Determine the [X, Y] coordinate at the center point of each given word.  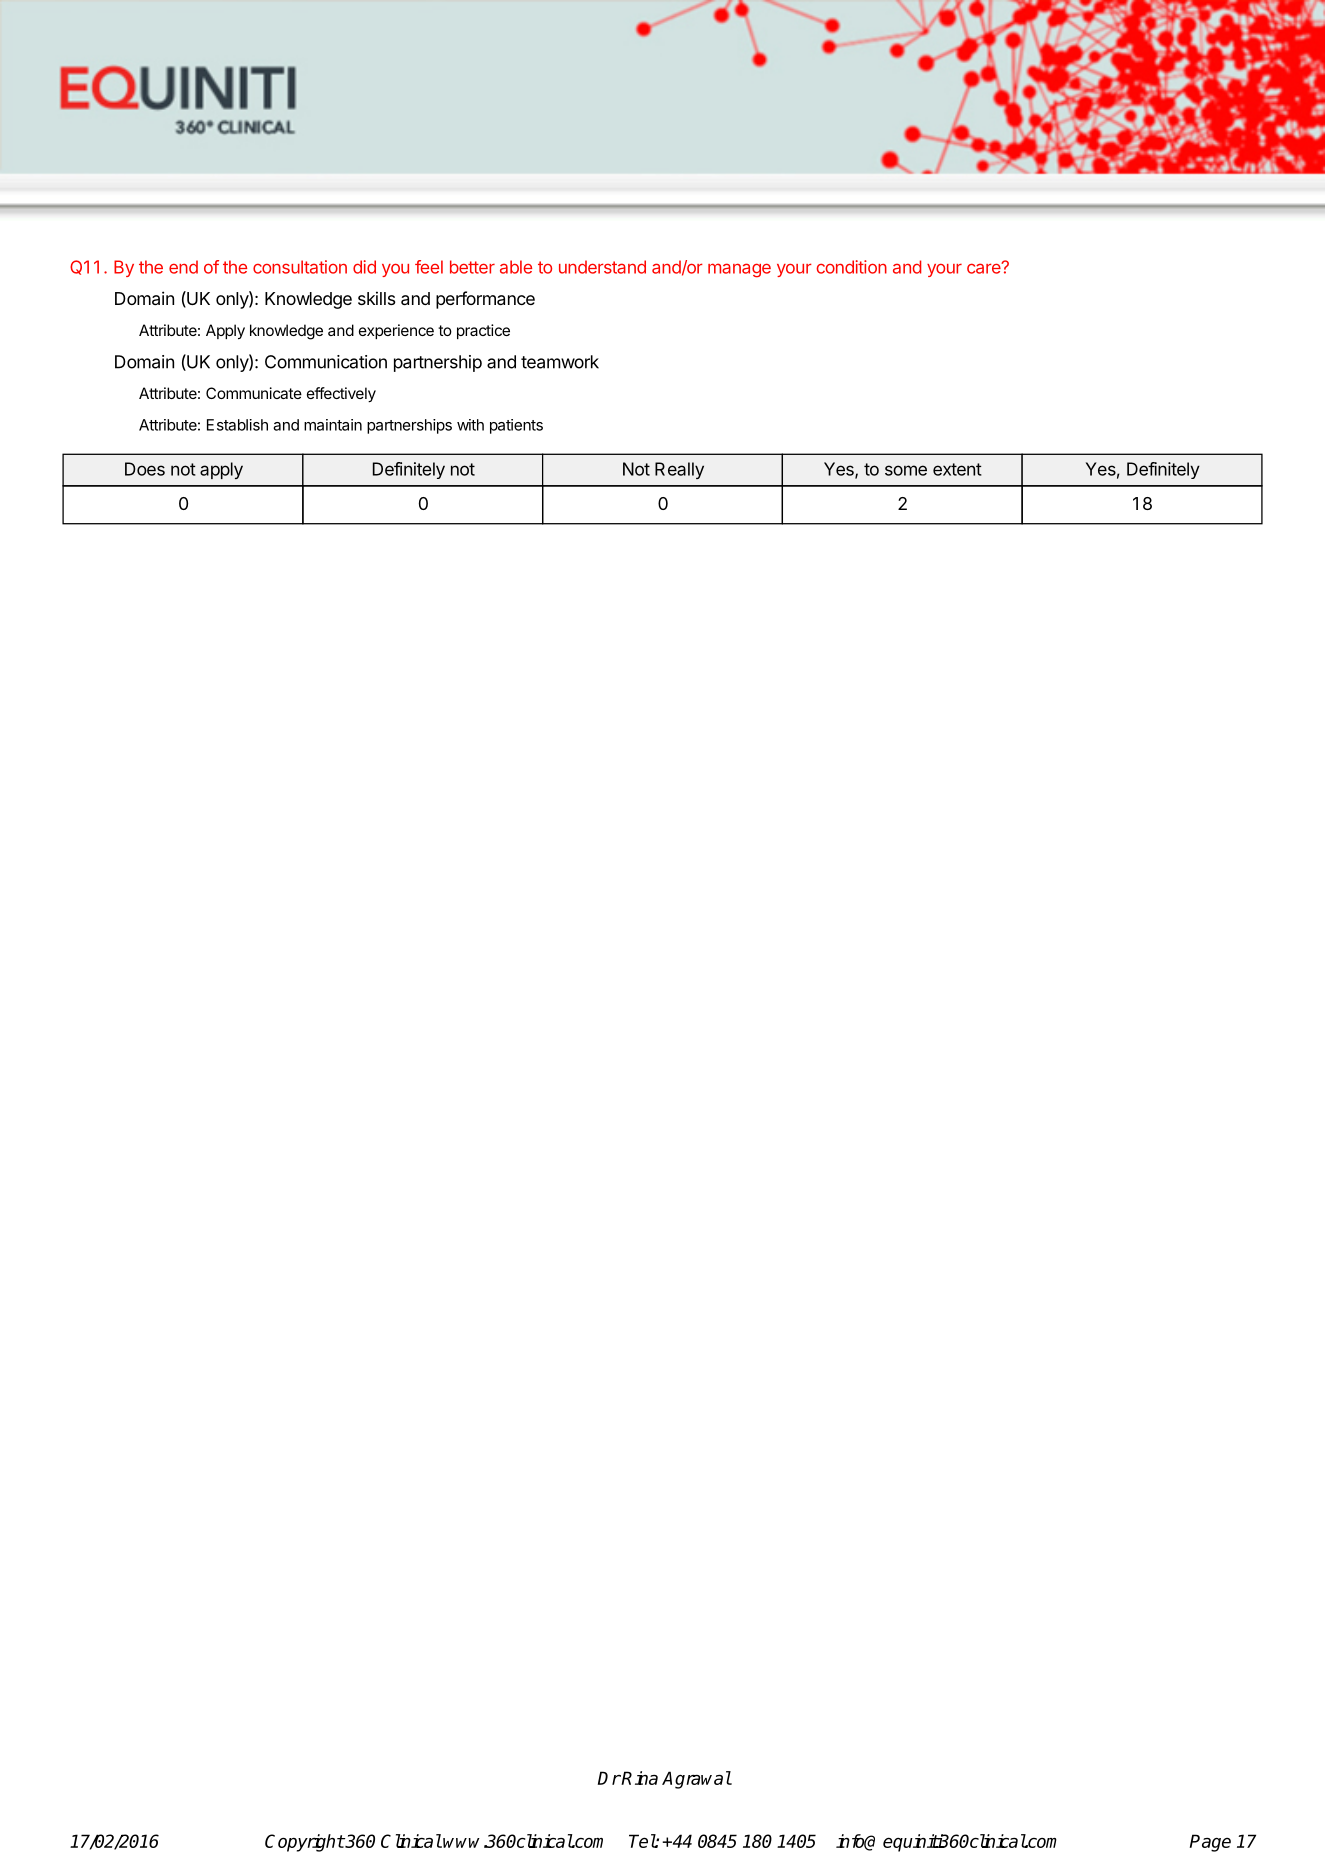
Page [1210, 1843]
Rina [639, 1778]
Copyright [305, 1843]
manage [739, 270]
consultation [300, 267]
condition [851, 267]
